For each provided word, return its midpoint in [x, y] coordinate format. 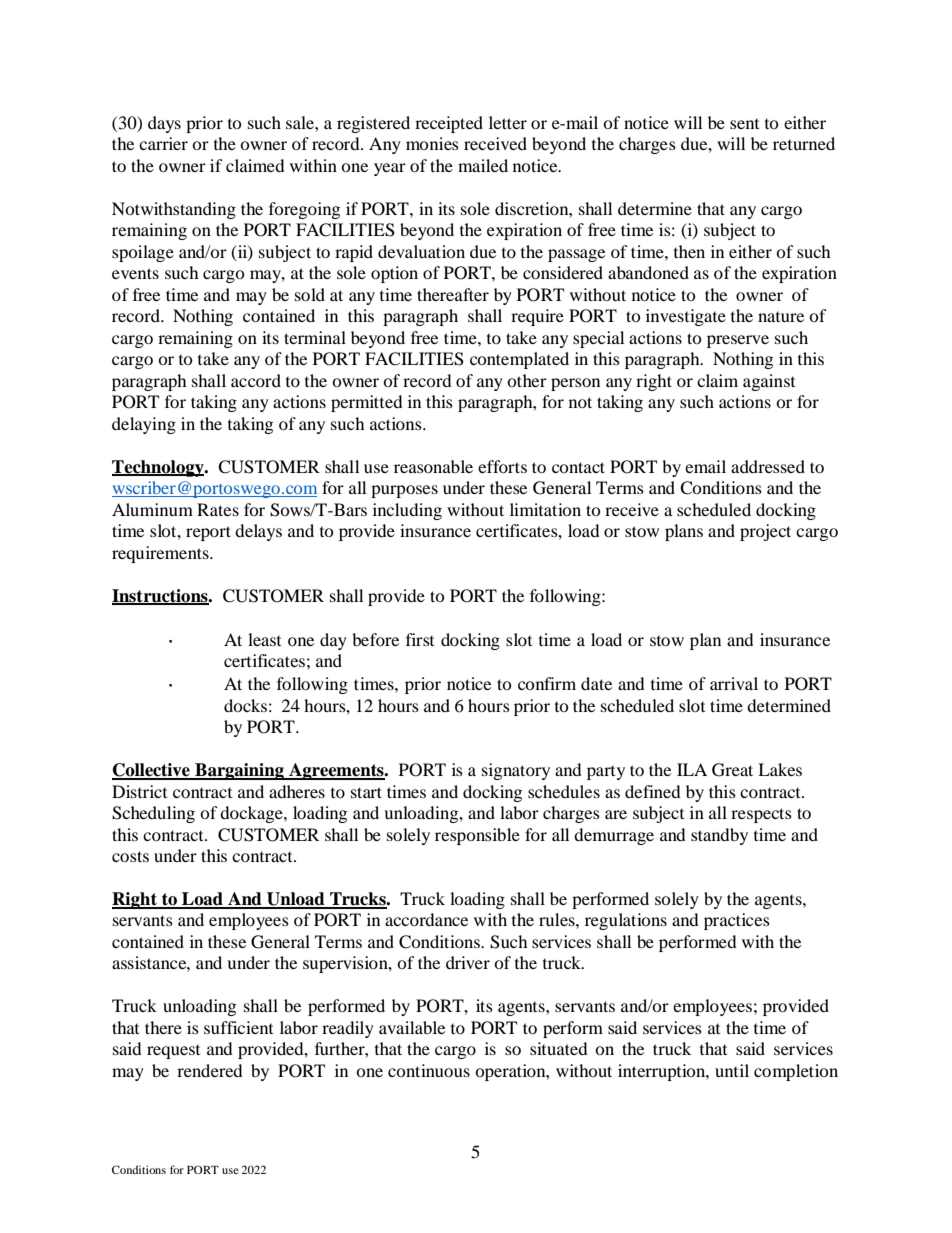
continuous [429, 1070]
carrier [163, 143]
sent [744, 124]
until [732, 1070]
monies [432, 143]
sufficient [238, 1027]
